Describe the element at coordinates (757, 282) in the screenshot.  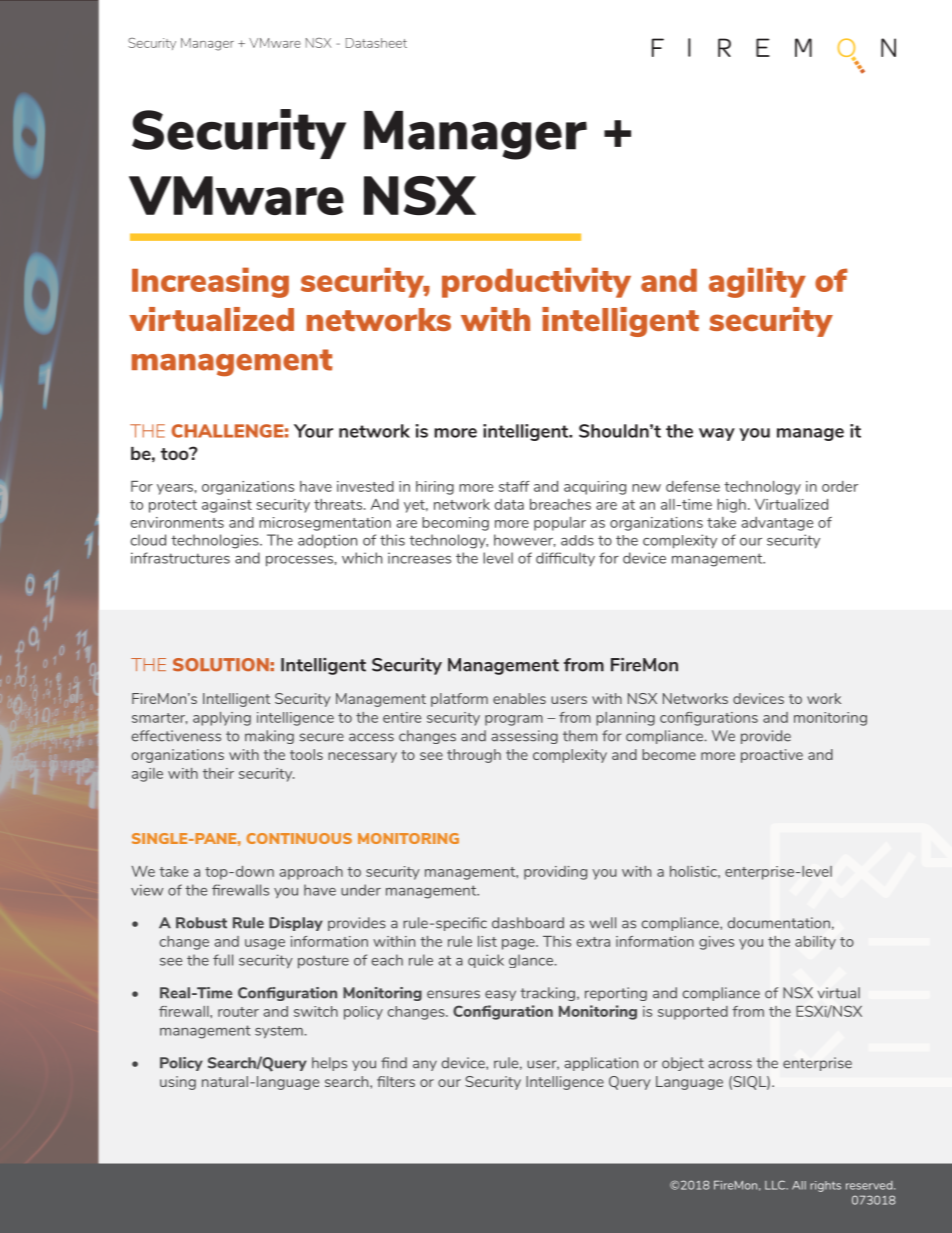
I see `agility` at that location.
